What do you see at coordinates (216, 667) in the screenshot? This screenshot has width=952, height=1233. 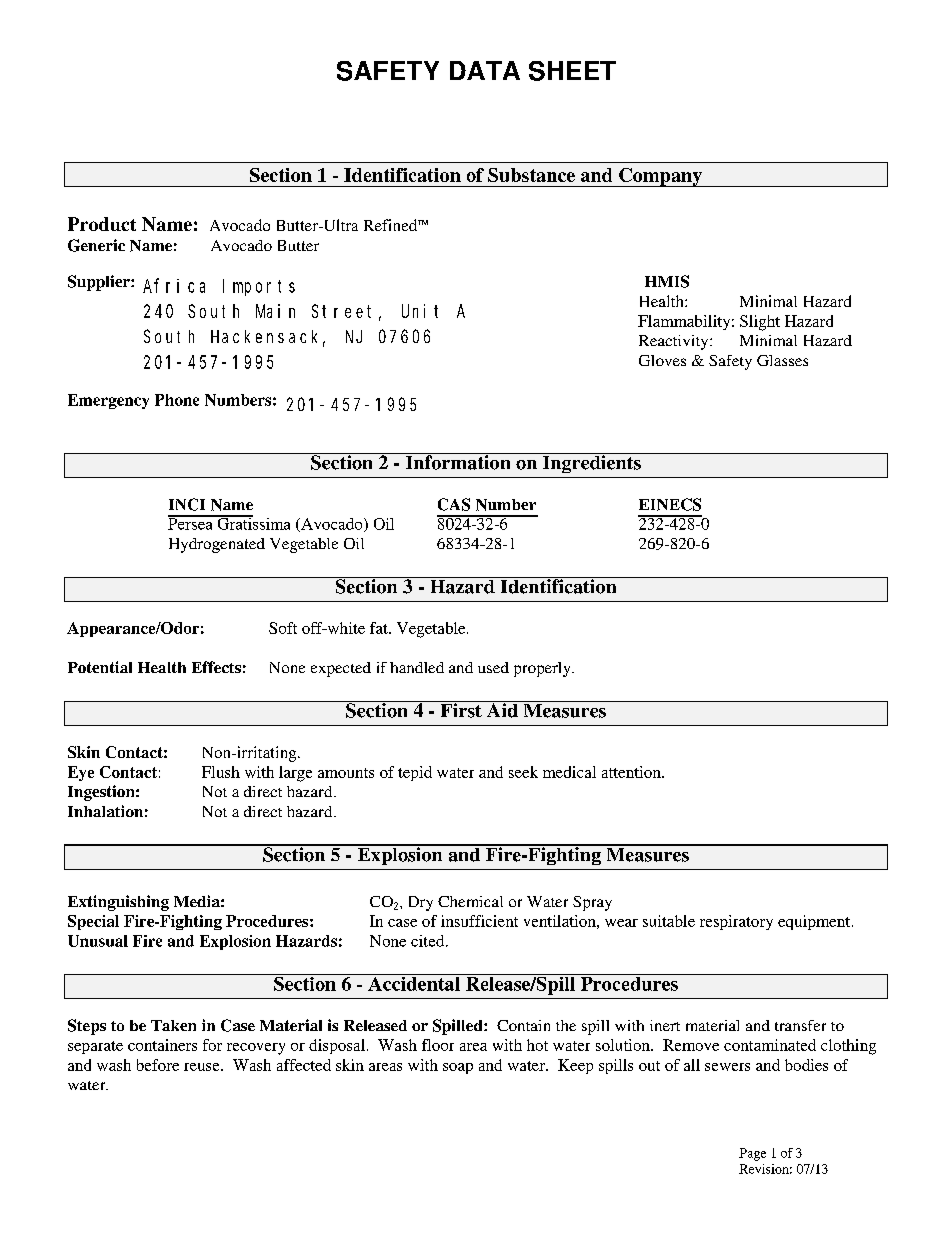 I see `Effects` at bounding box center [216, 667].
